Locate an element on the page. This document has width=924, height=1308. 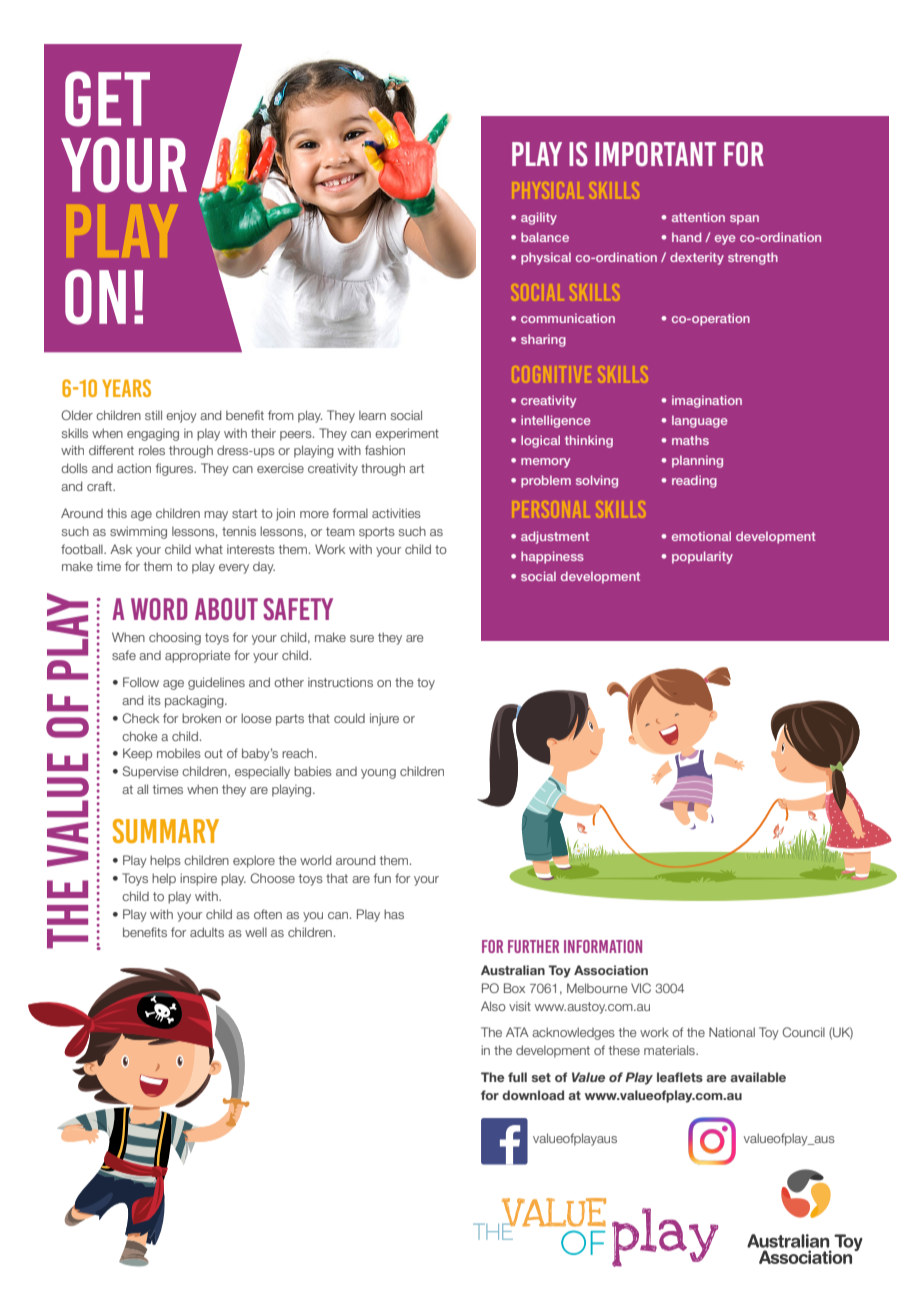
popularity is located at coordinates (702, 557).
